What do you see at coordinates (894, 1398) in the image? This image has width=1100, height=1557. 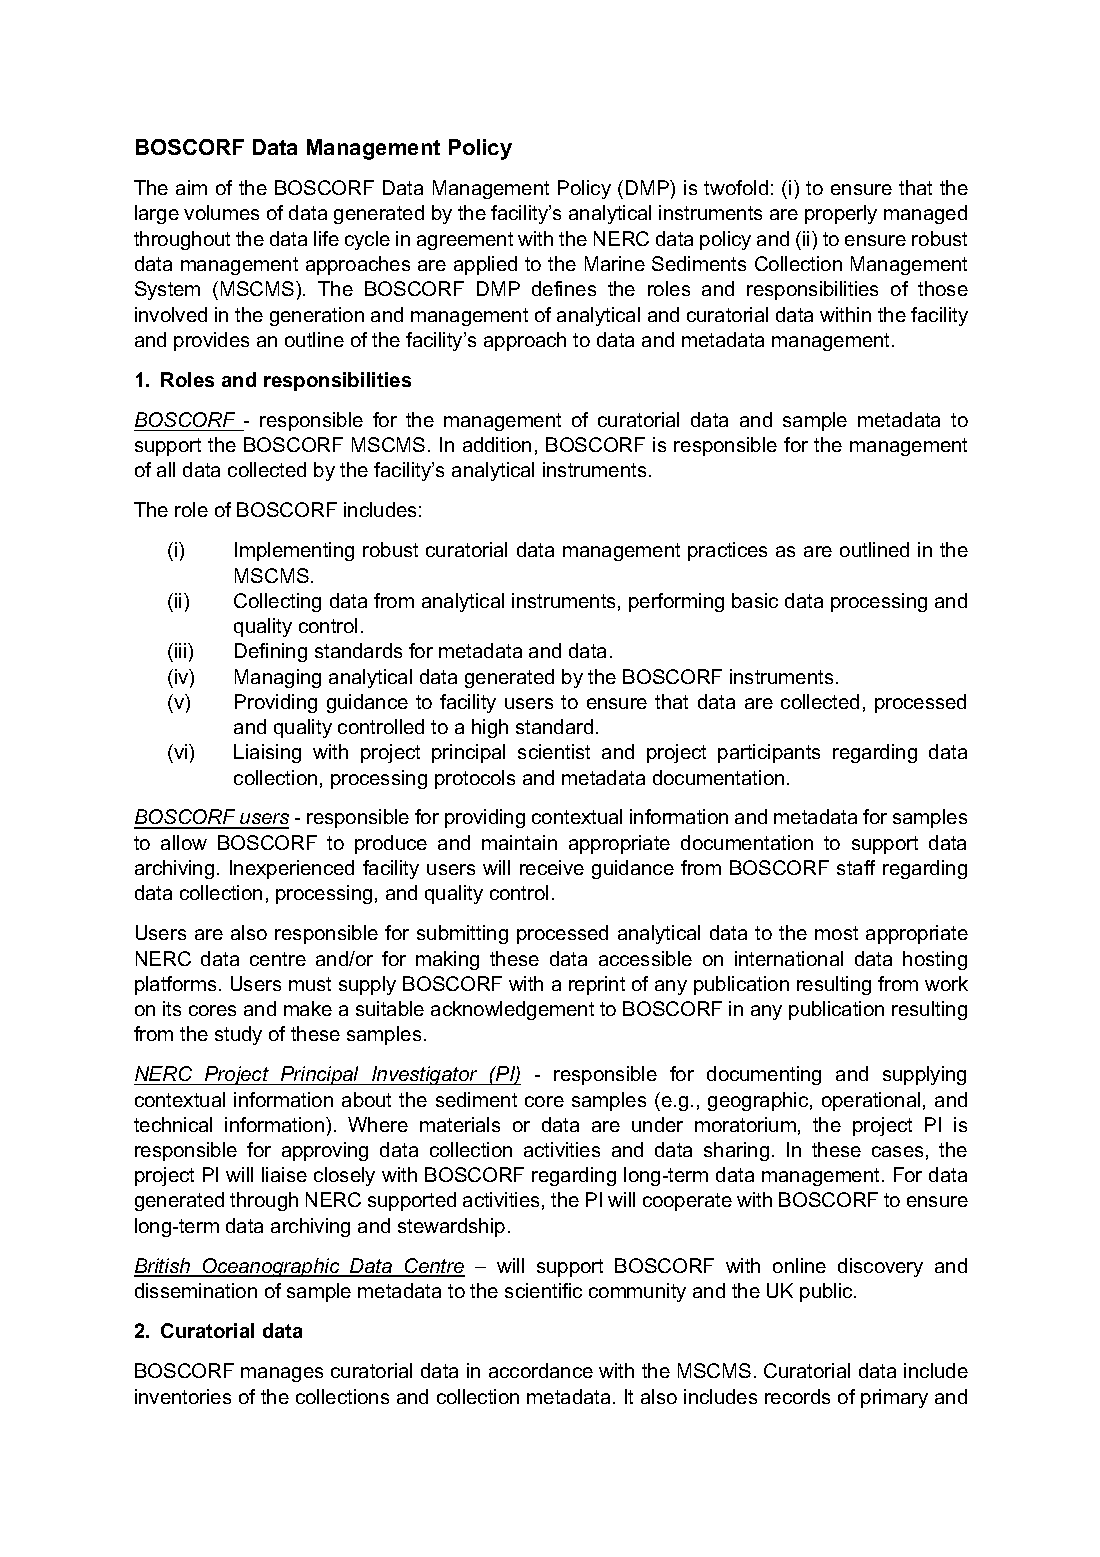 I see `primary` at bounding box center [894, 1398].
